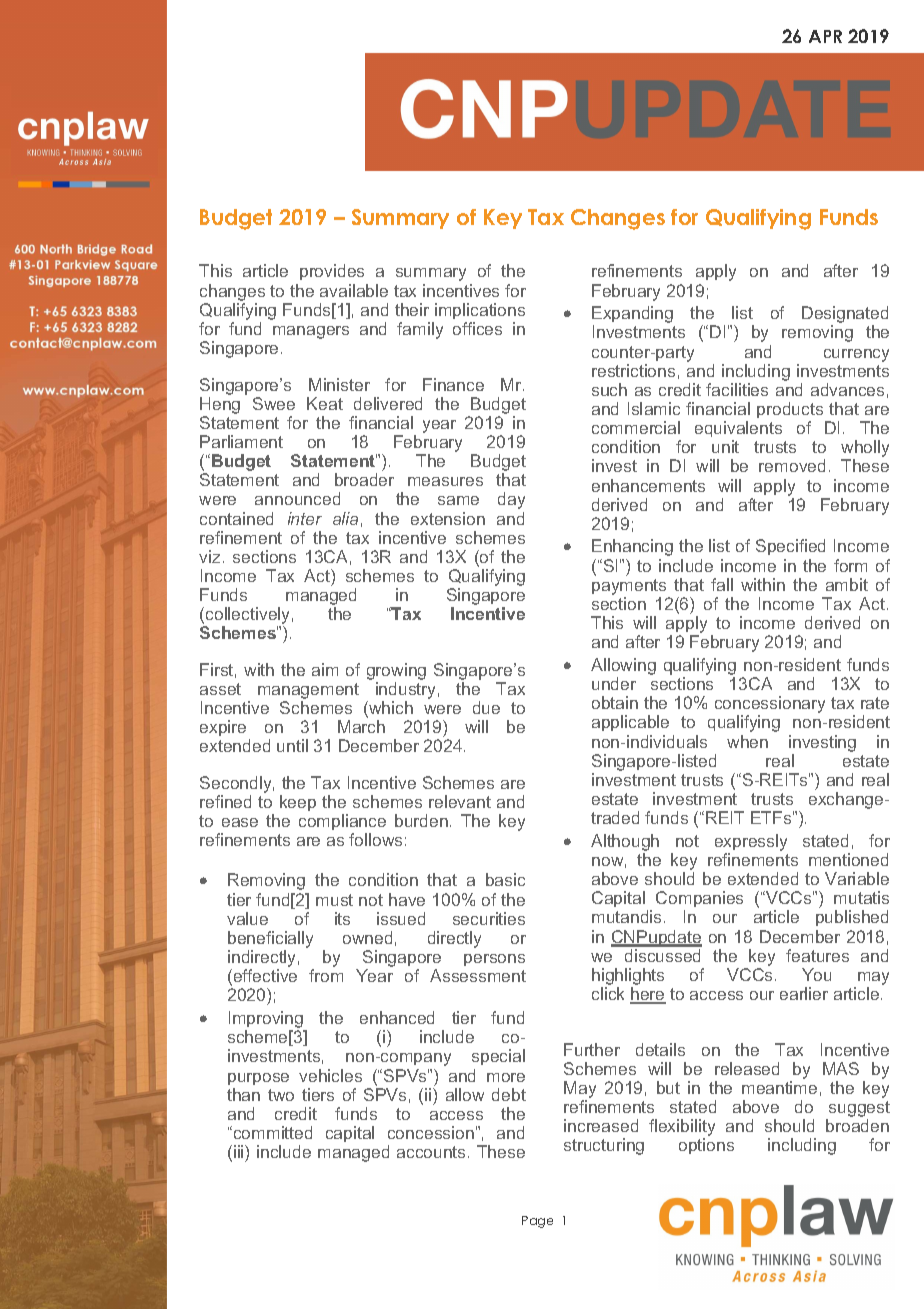 The width and height of the page is (924, 1309). Describe the element at coordinates (480, 311) in the page. I see `implications` at that location.
